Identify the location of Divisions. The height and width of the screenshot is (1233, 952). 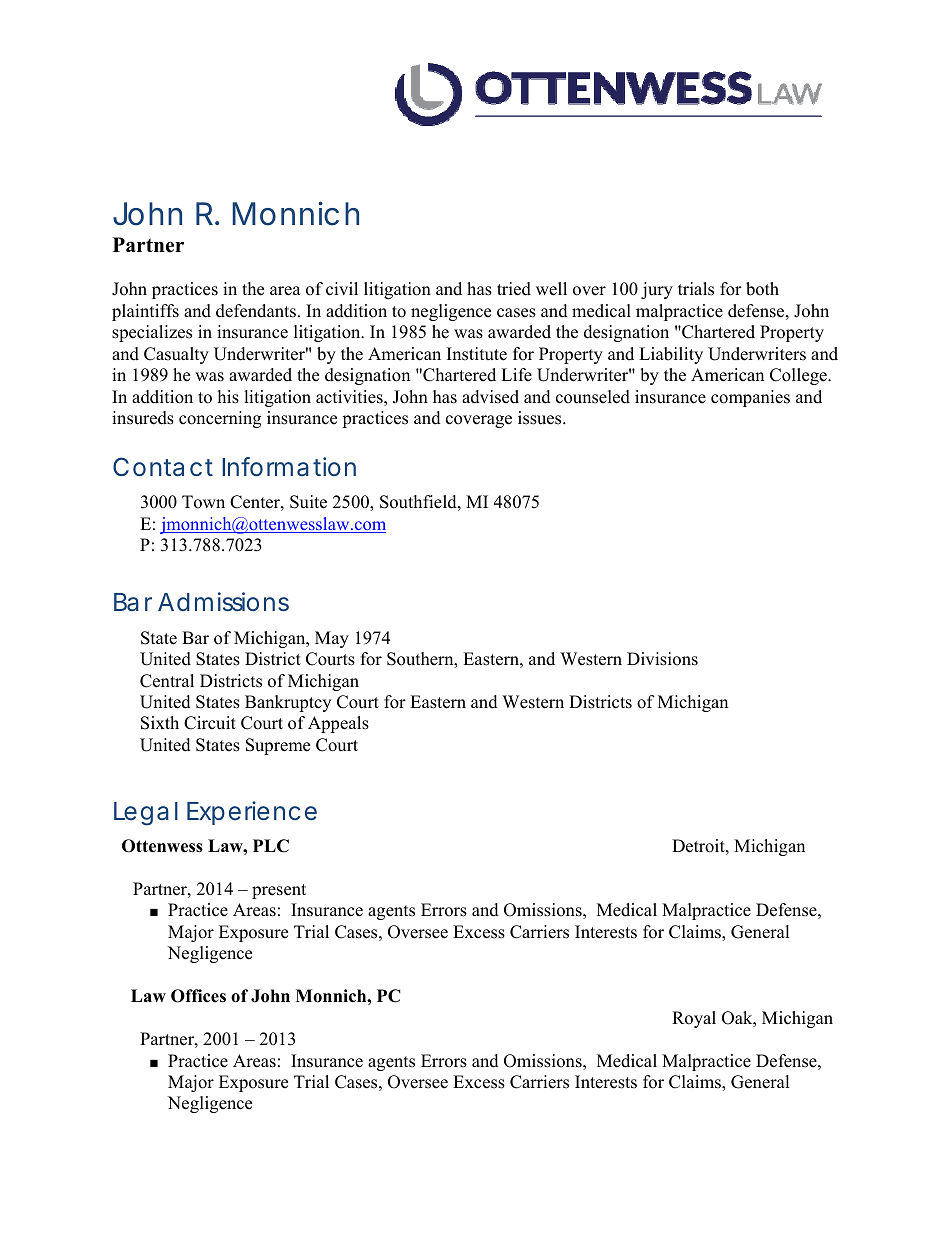
(662, 659).
